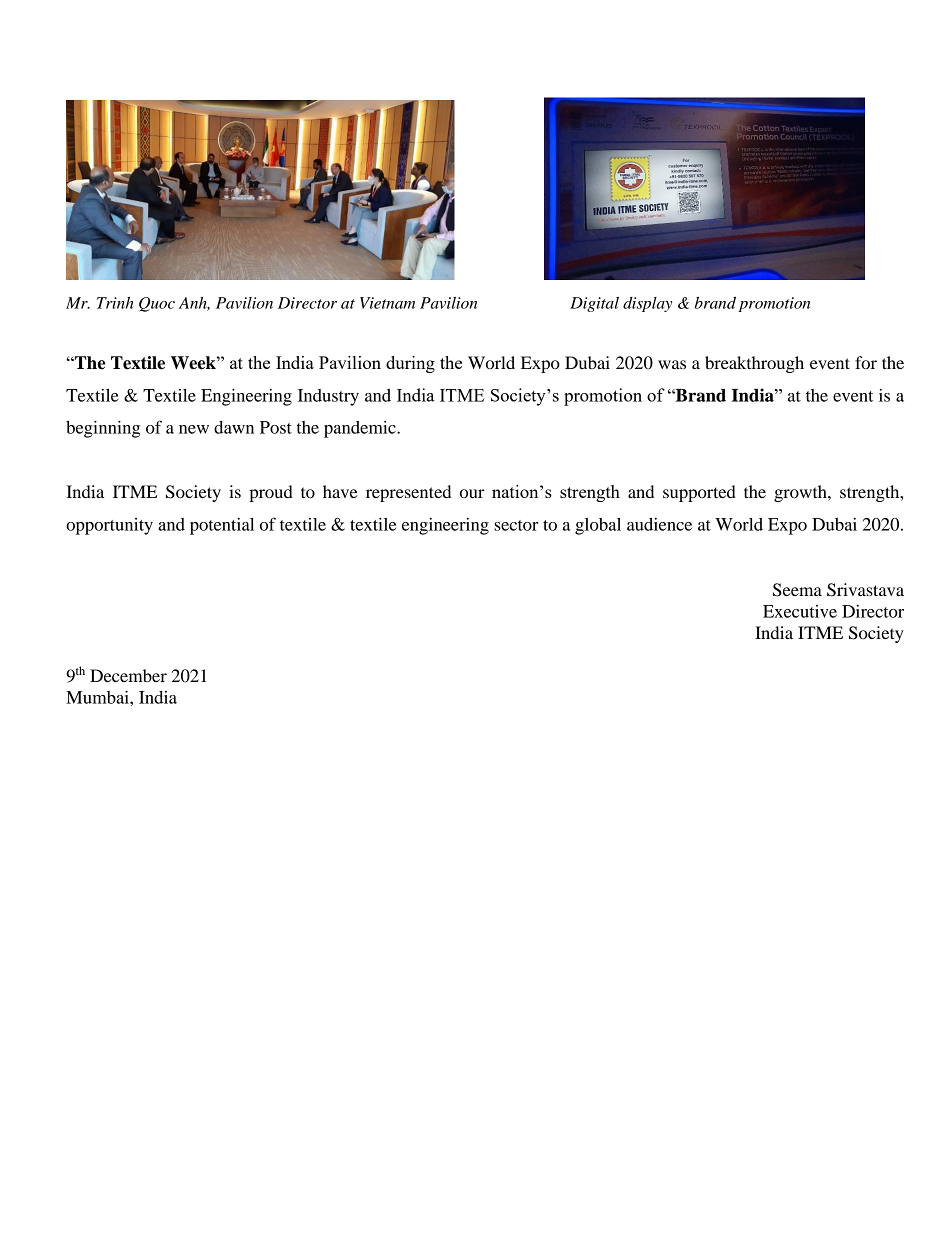 This screenshot has width=952, height=1233. What do you see at coordinates (194, 429) in the screenshot?
I see `new` at bounding box center [194, 429].
